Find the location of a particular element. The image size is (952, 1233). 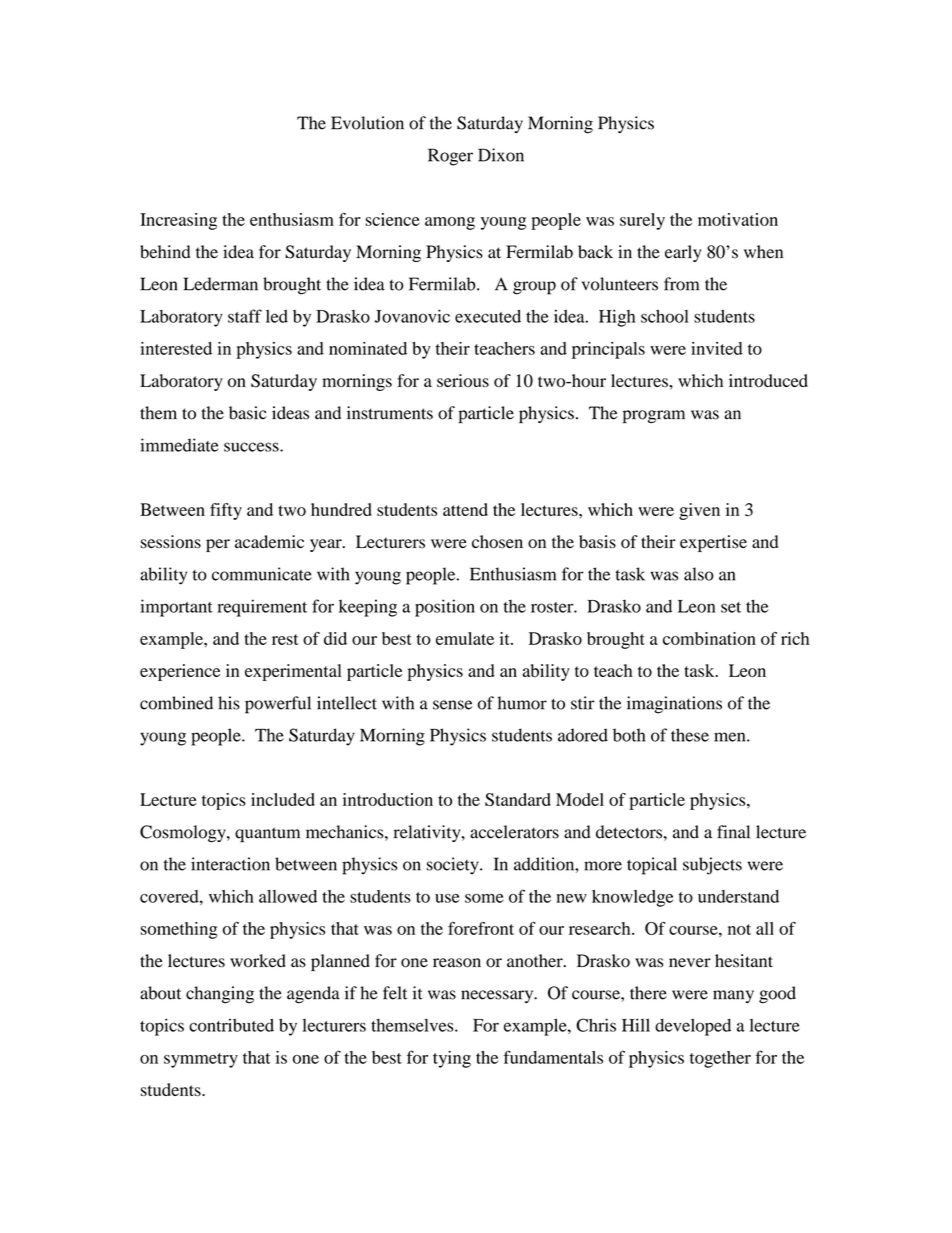

Dixon is located at coordinates (501, 155).
